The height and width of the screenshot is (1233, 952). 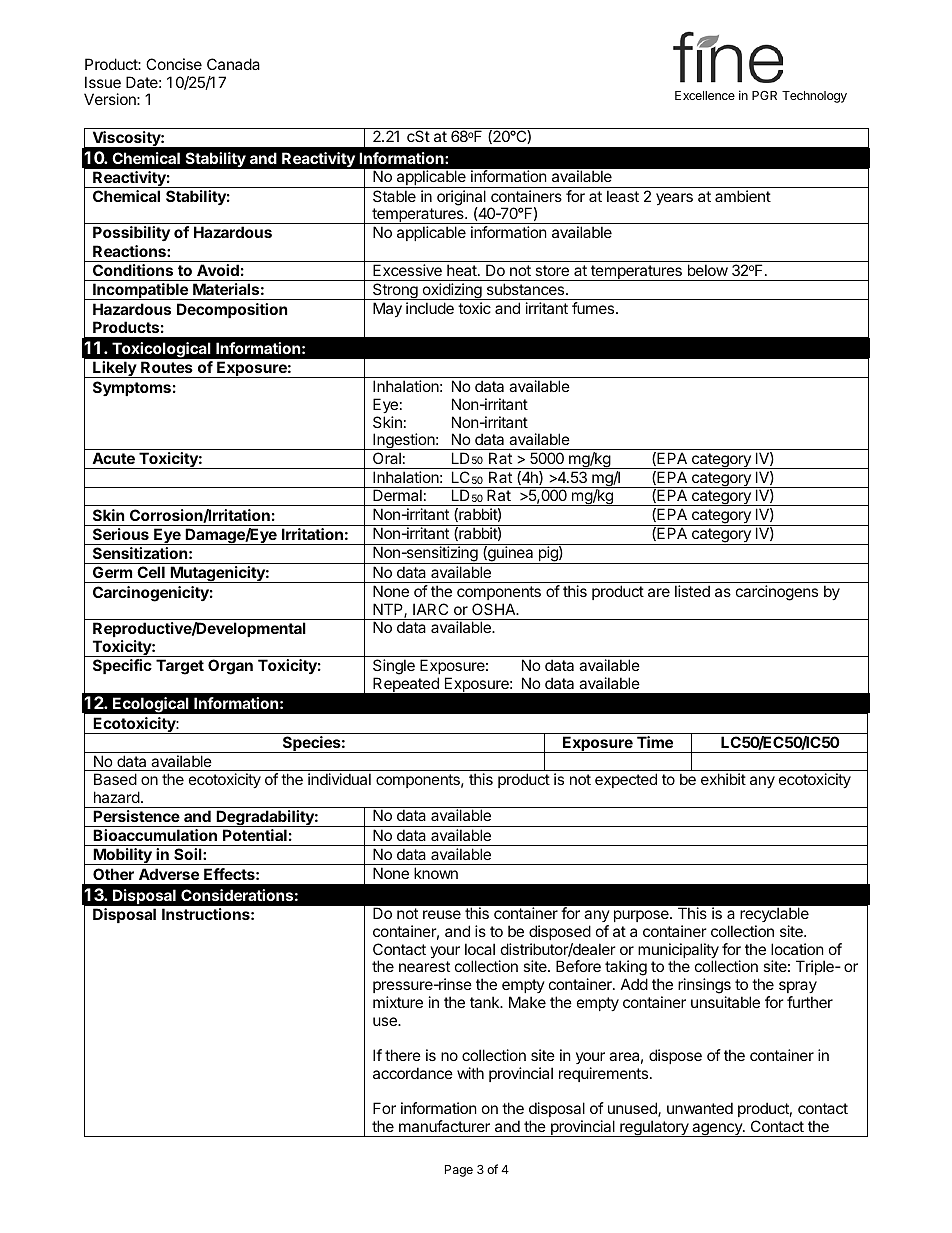 I want to click on include, so click(x=430, y=308).
